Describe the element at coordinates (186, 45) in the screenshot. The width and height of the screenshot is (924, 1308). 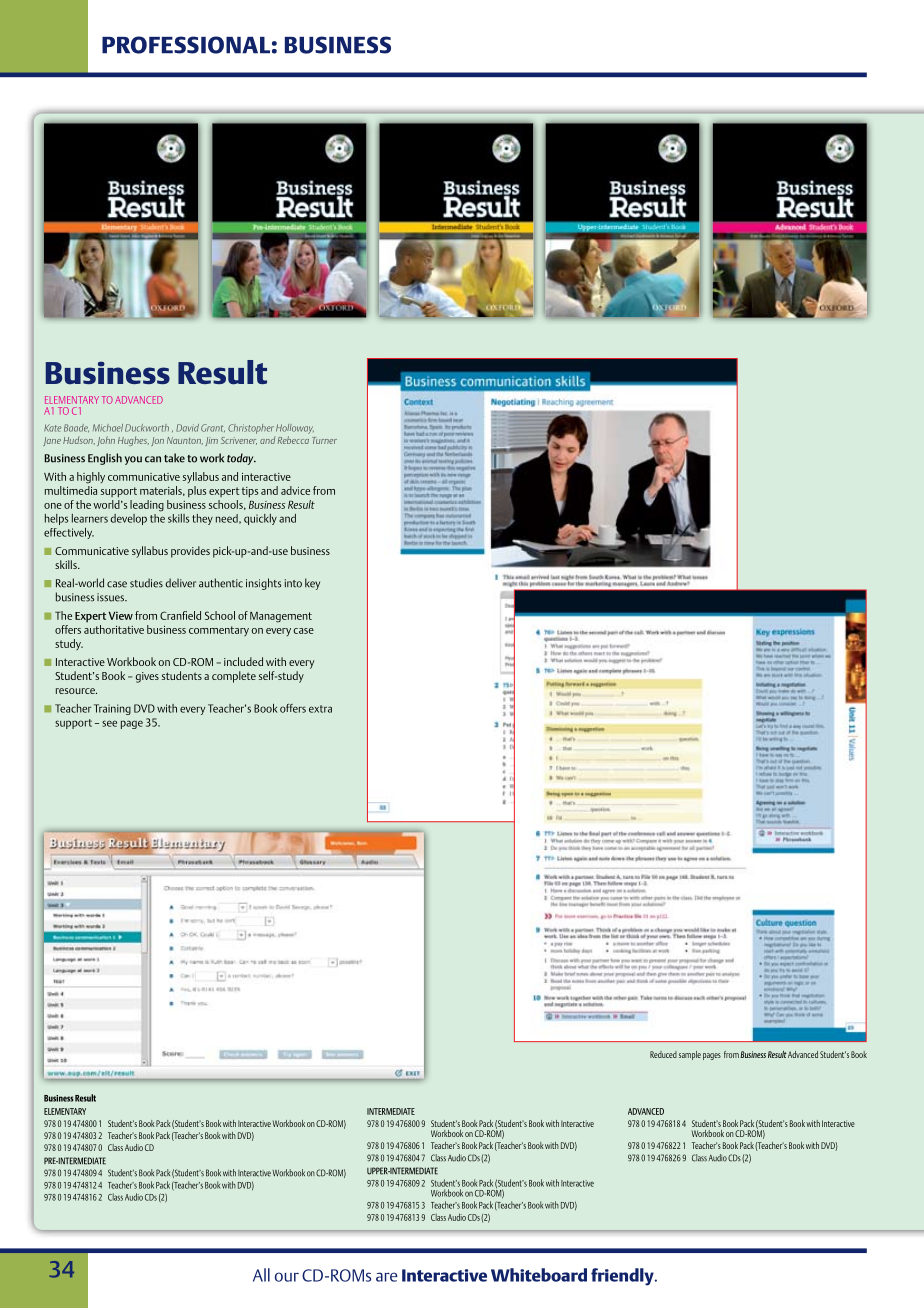
I see `Professional` at that location.
